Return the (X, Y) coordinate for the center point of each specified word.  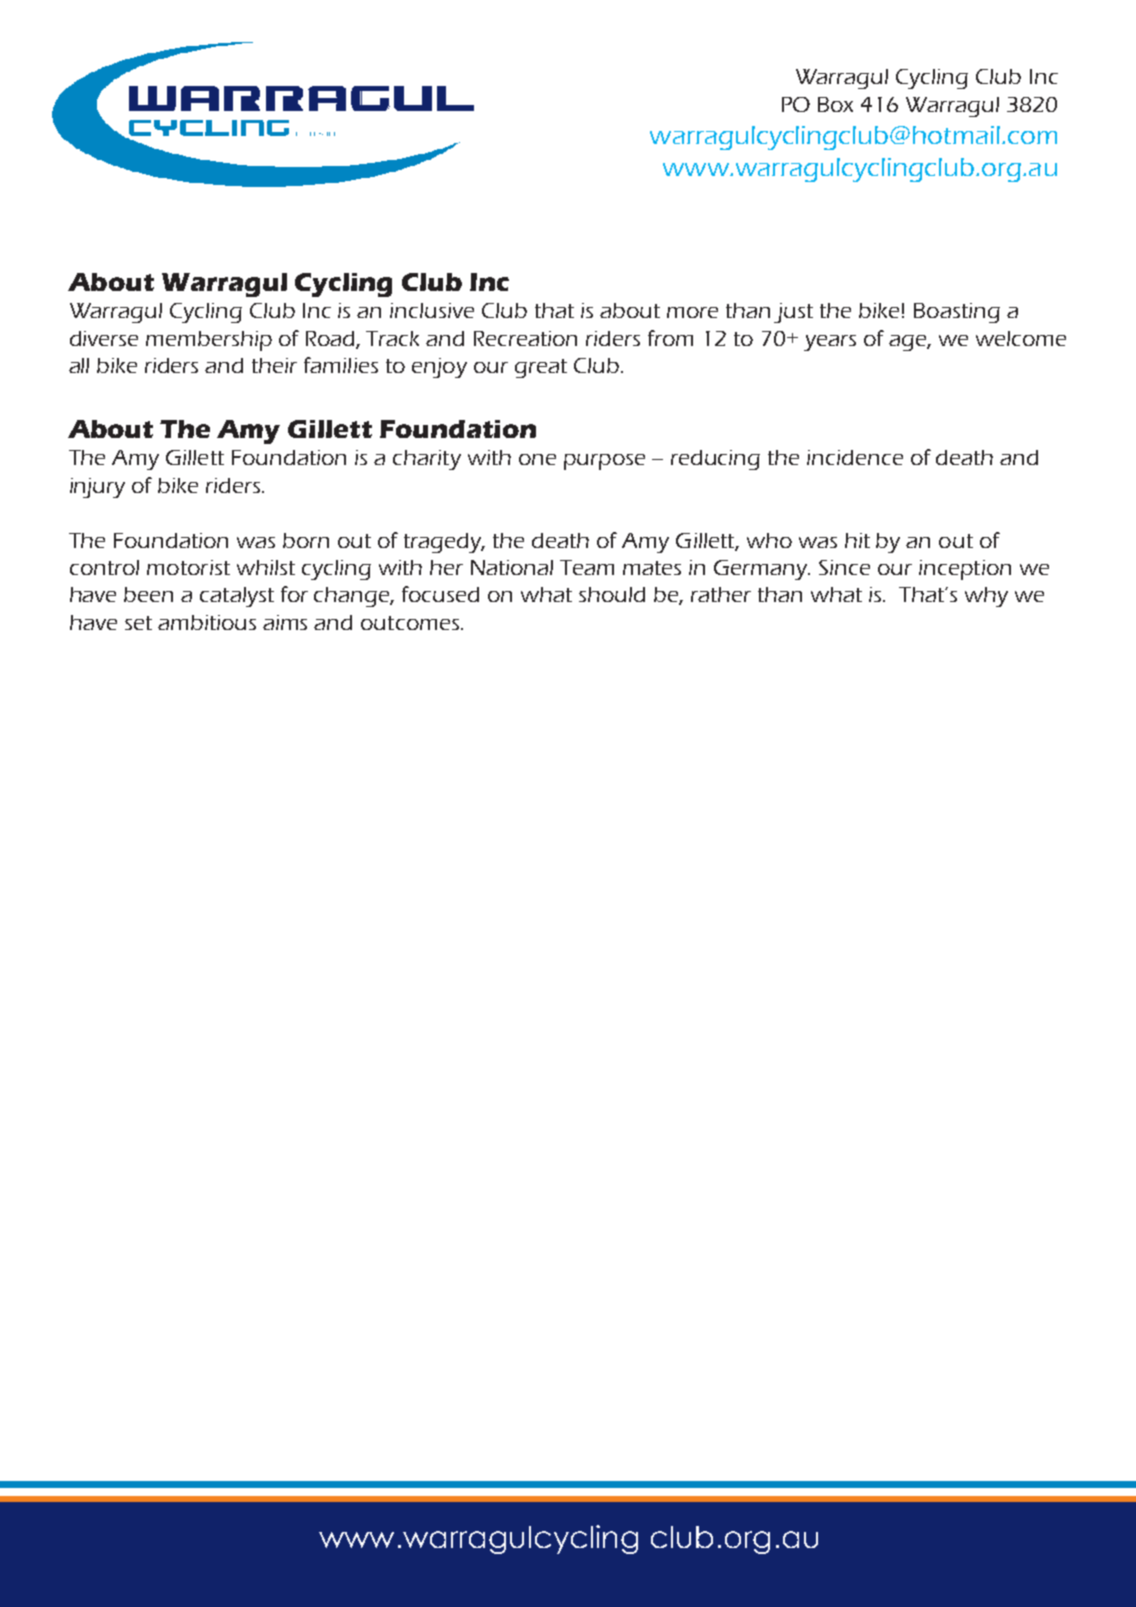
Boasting (957, 313)
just (793, 313)
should (612, 594)
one (537, 459)
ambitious (207, 622)
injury (97, 488)
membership (209, 341)
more (692, 312)
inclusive (432, 310)
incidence (855, 457)
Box (835, 104)
